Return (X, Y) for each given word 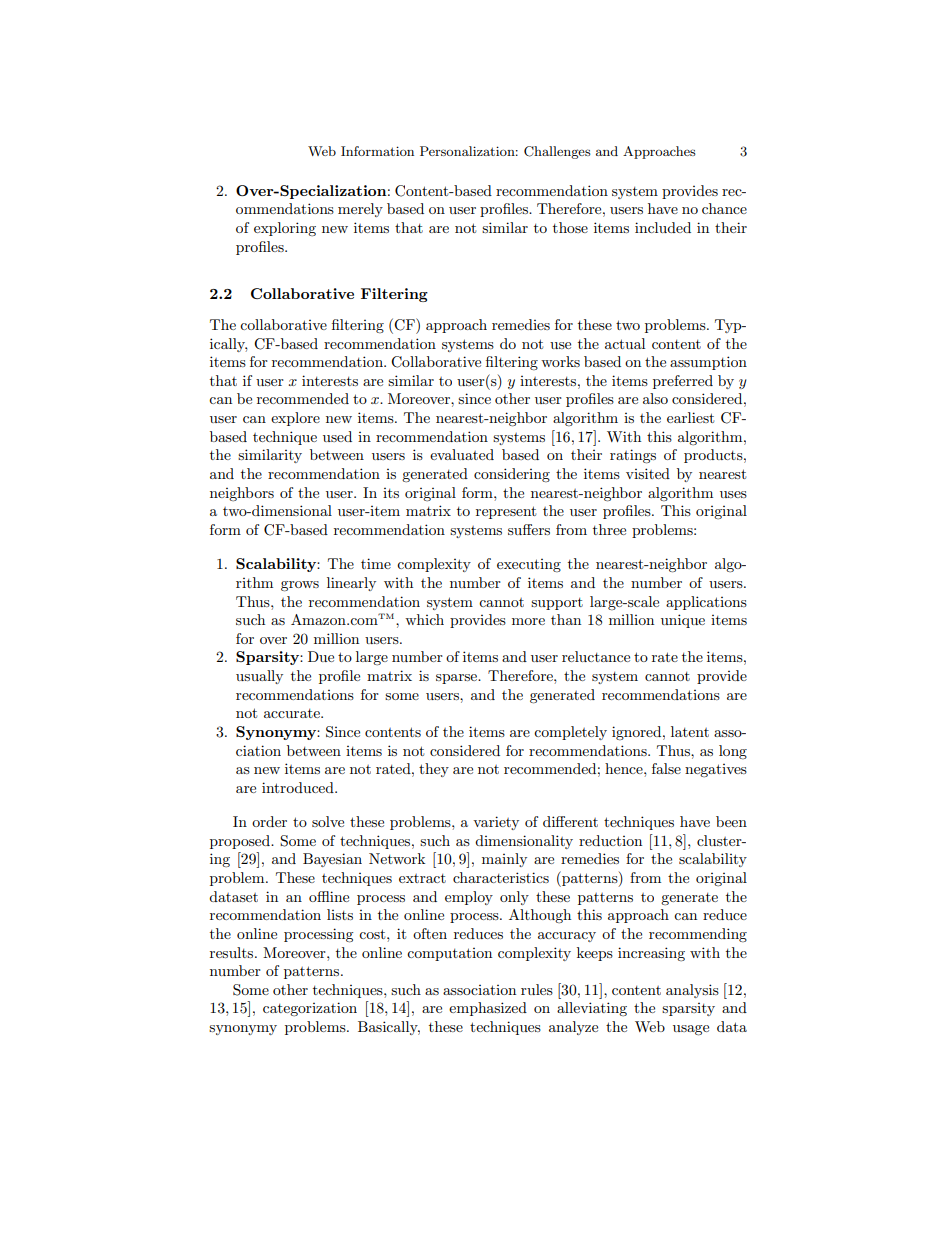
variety (496, 823)
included (663, 227)
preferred (683, 382)
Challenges (557, 152)
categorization (310, 1009)
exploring (285, 229)
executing (529, 565)
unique (683, 621)
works (560, 361)
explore (295, 419)
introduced (299, 787)
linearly (351, 584)
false (666, 768)
